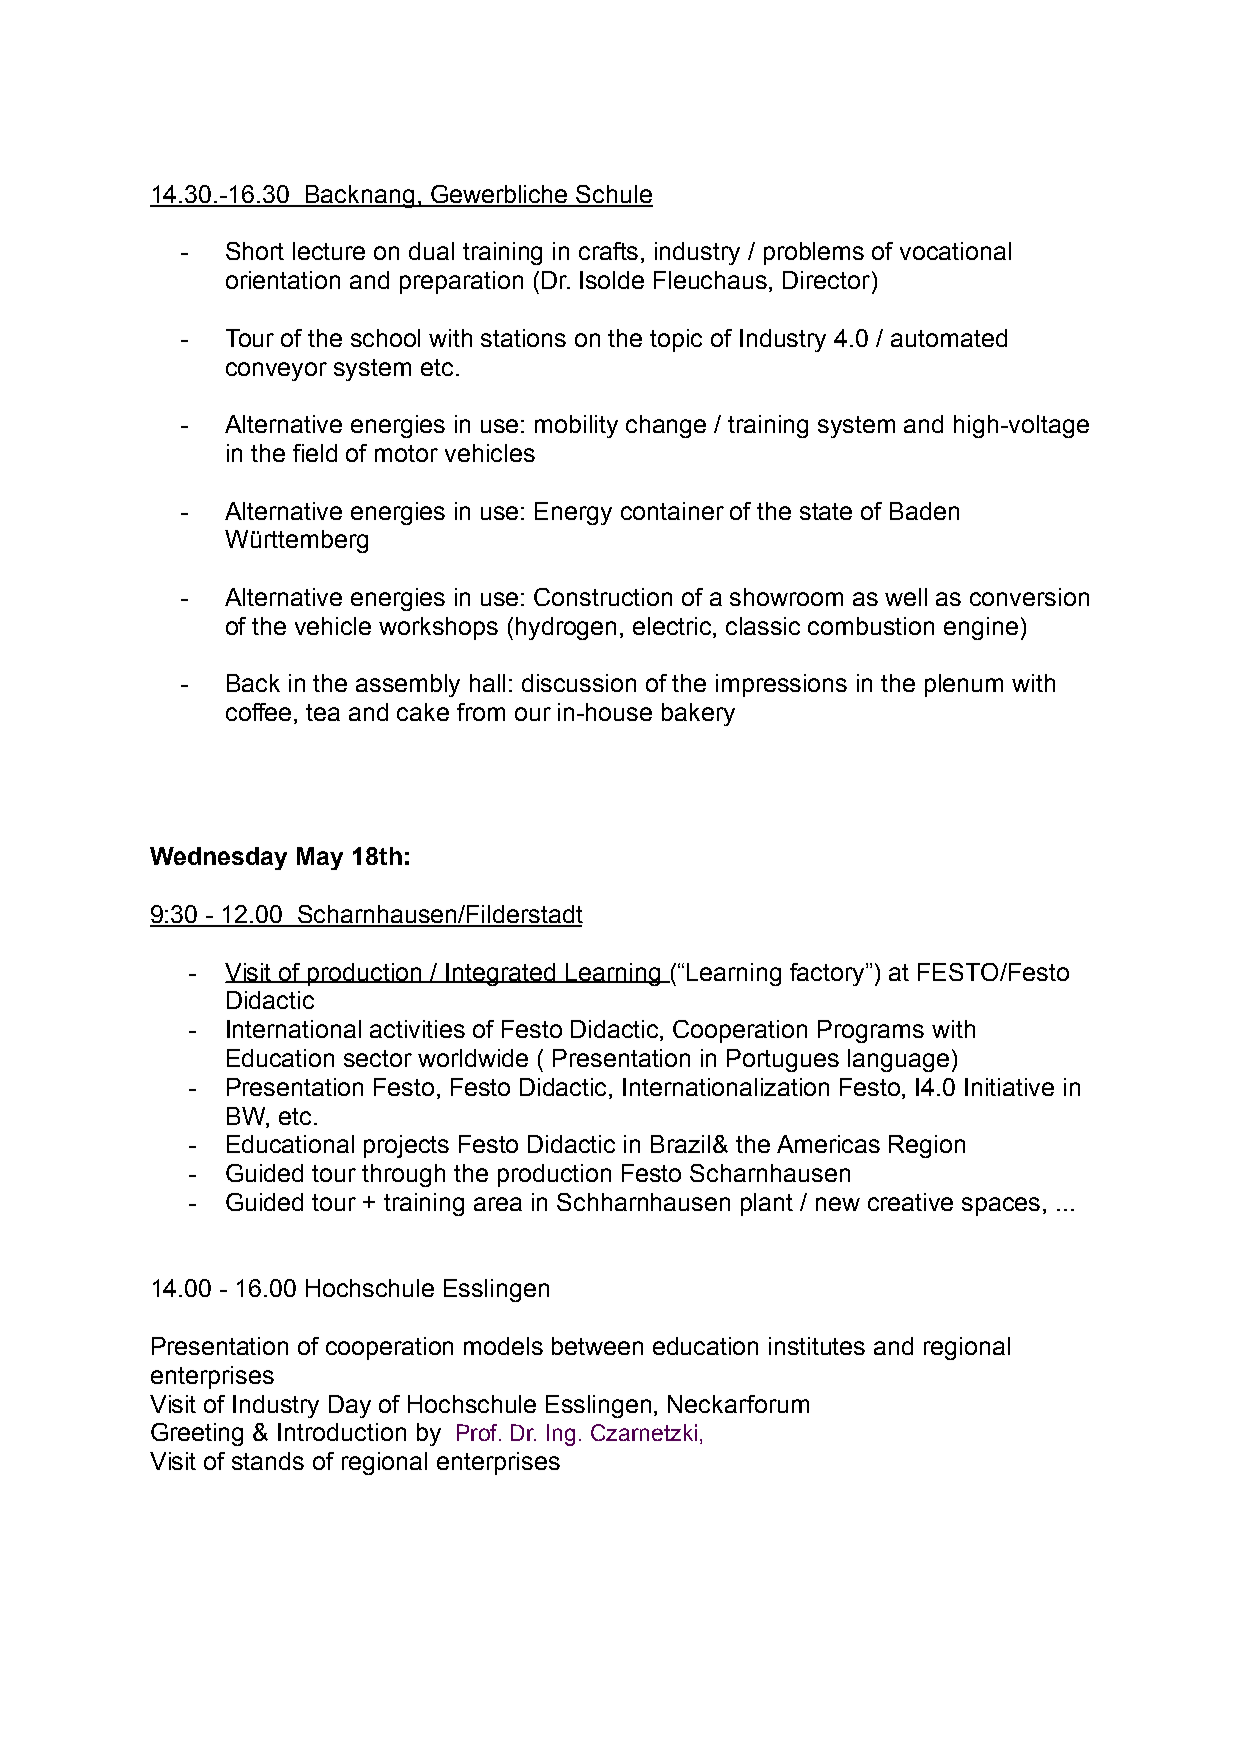 The width and height of the screenshot is (1244, 1758). I want to click on worldwide, so click(473, 1058).
